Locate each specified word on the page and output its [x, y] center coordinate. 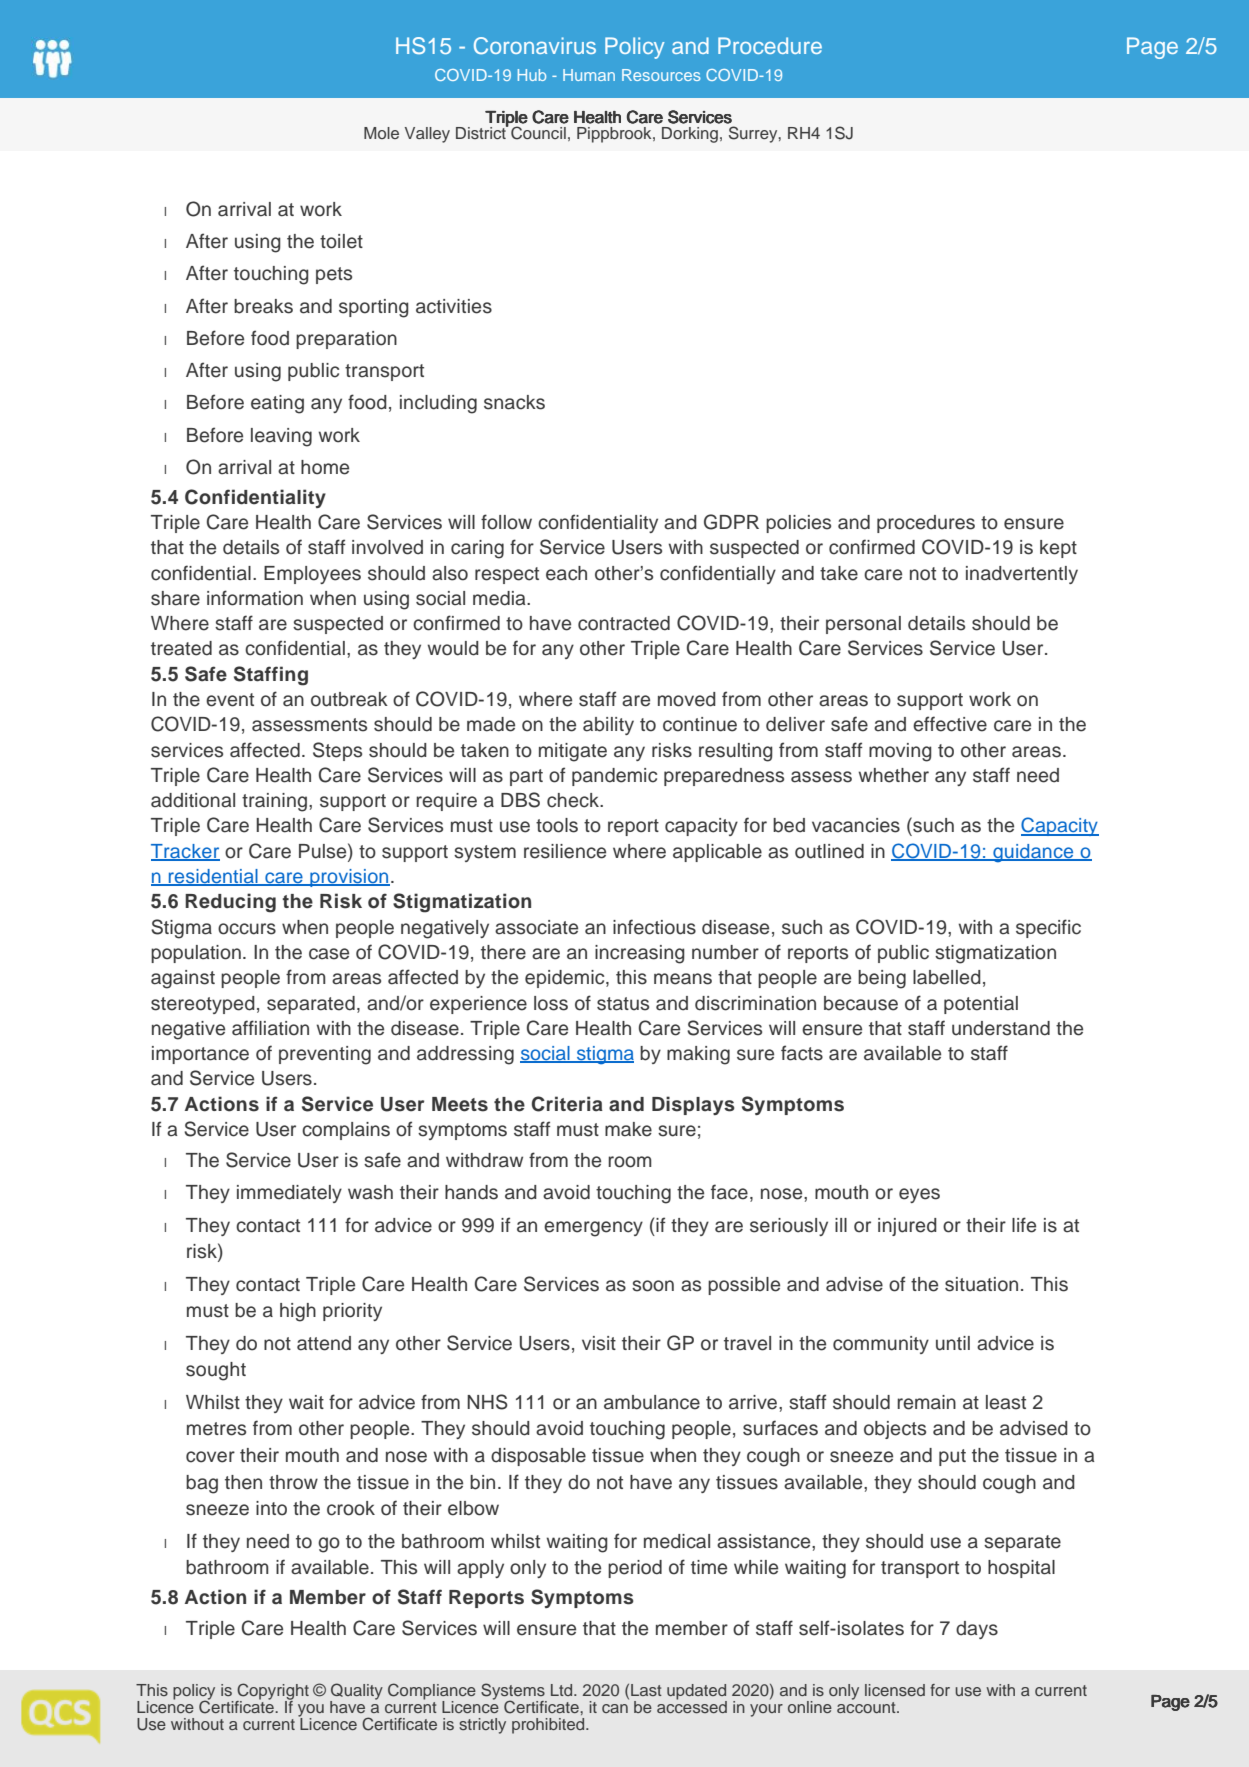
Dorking [690, 135]
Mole [381, 133]
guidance [1033, 853]
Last [646, 1690]
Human [589, 75]
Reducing [230, 903]
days [977, 1630]
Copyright [272, 1693]
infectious [654, 927]
